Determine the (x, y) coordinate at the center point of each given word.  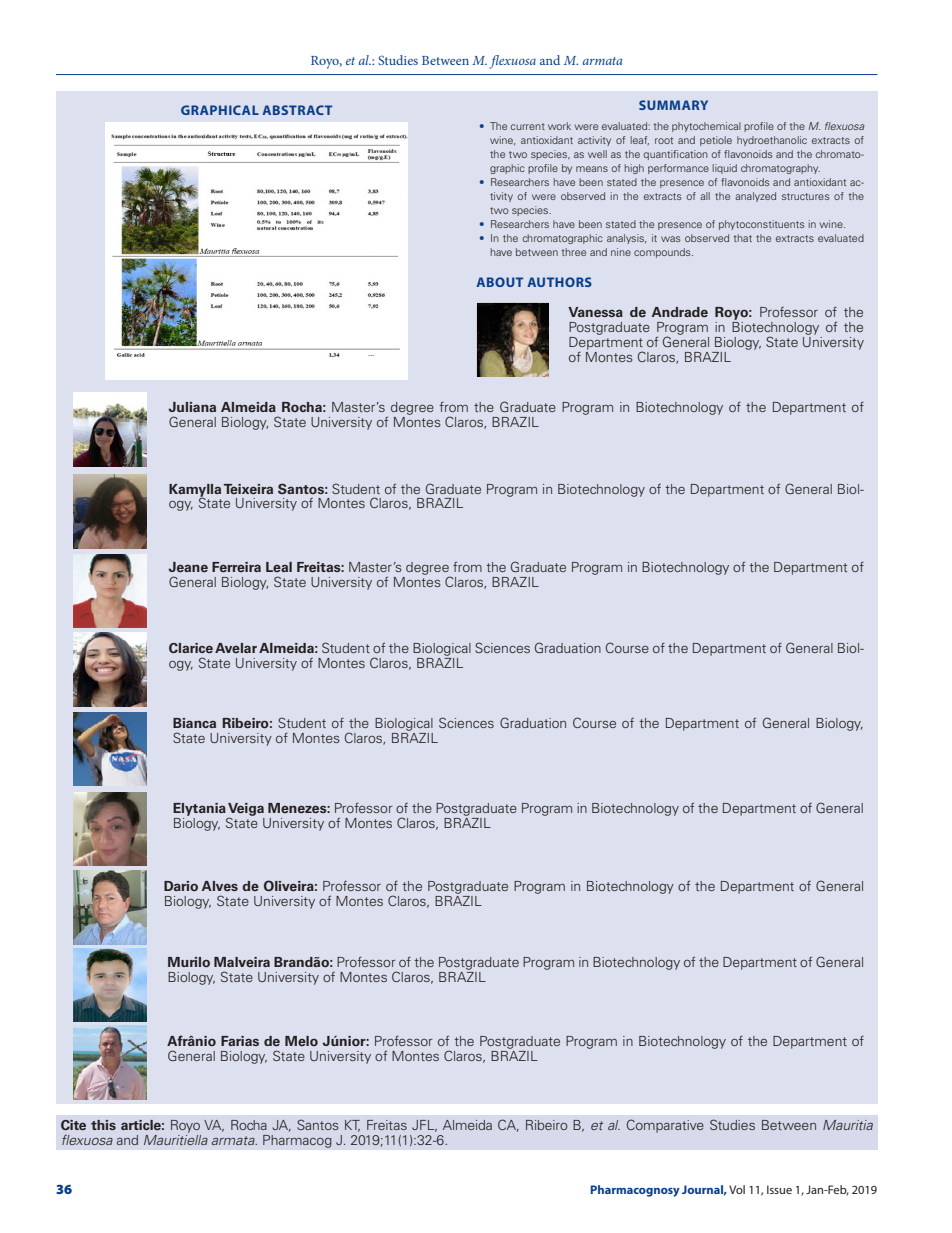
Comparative (665, 1126)
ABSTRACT (297, 110)
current (528, 126)
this (103, 1125)
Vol (737, 1189)
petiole (716, 141)
